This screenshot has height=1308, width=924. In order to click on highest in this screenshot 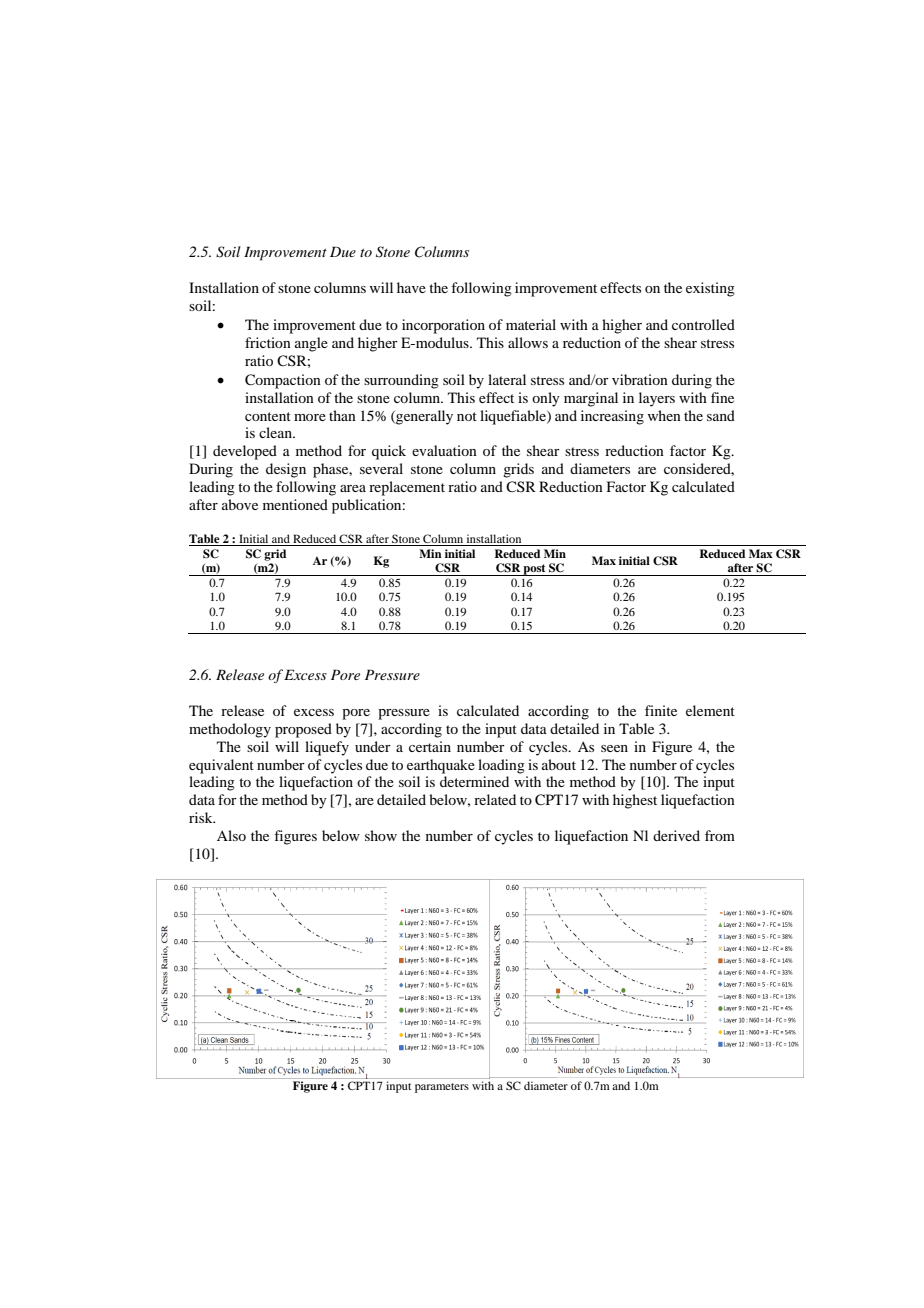, I will do `click(635, 801)`.
